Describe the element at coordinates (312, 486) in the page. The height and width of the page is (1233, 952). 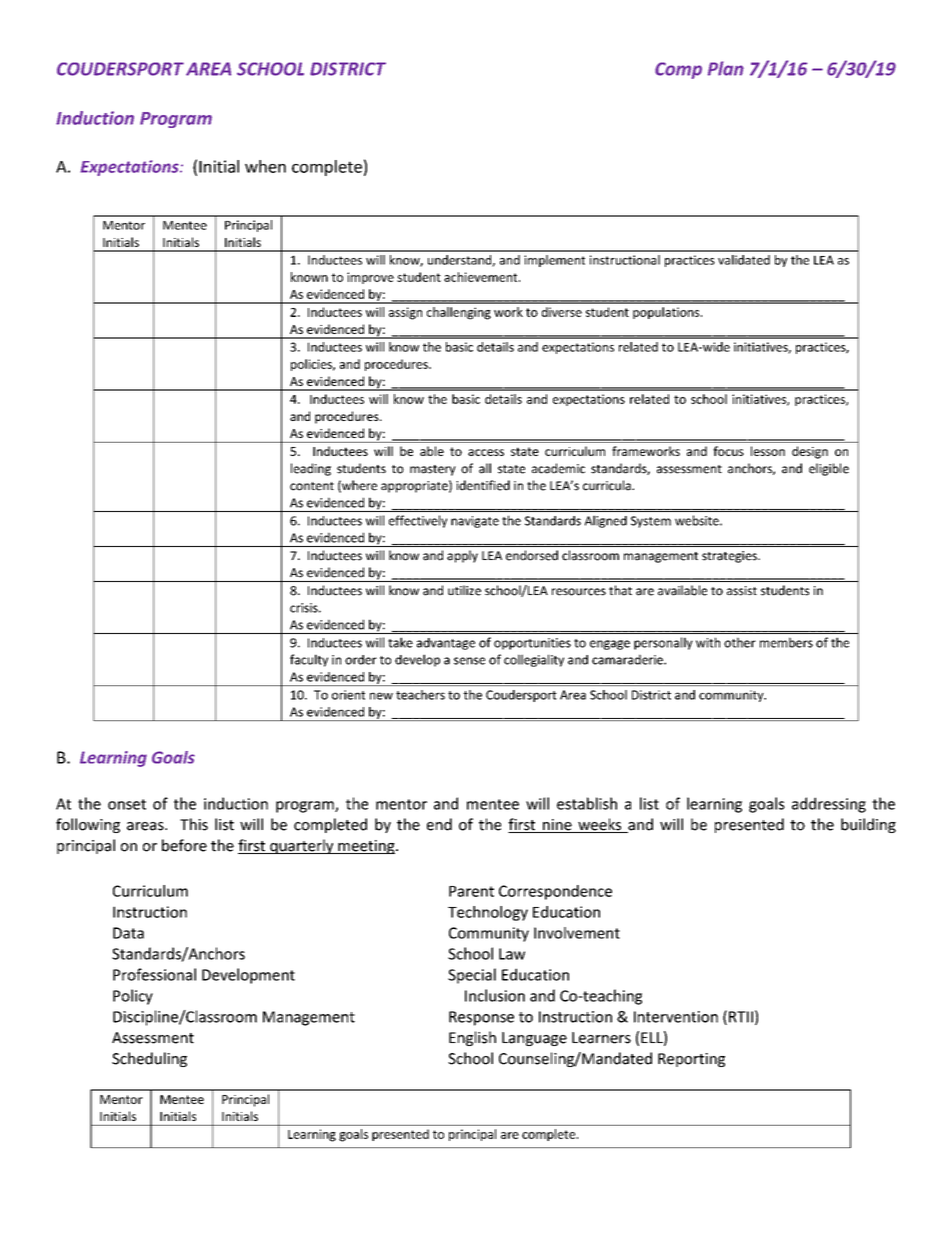
I see `content` at that location.
